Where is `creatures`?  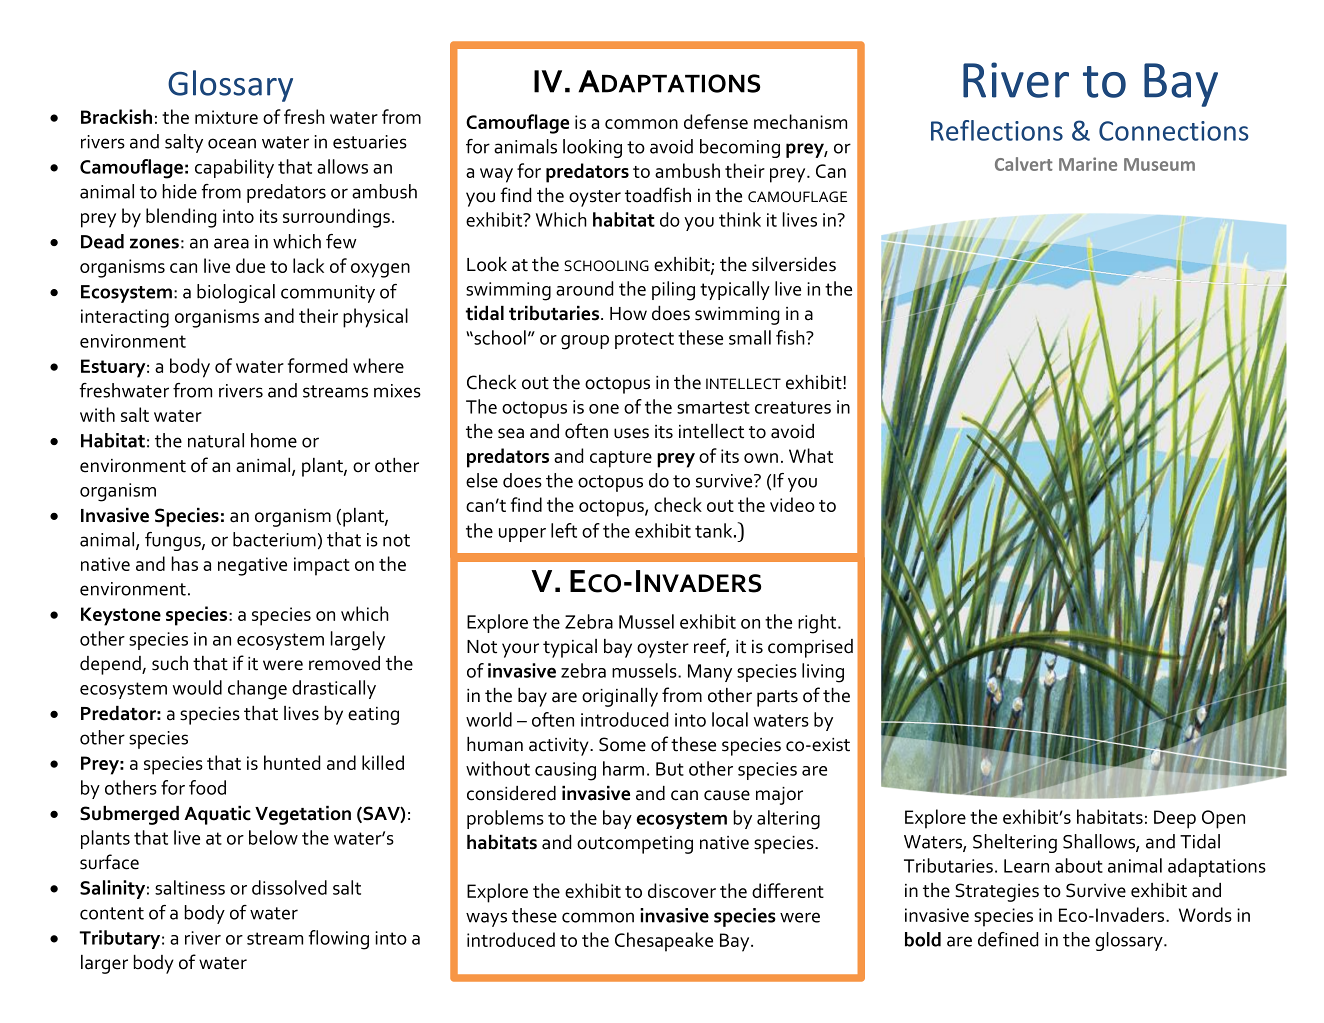
creatures is located at coordinates (793, 407).
